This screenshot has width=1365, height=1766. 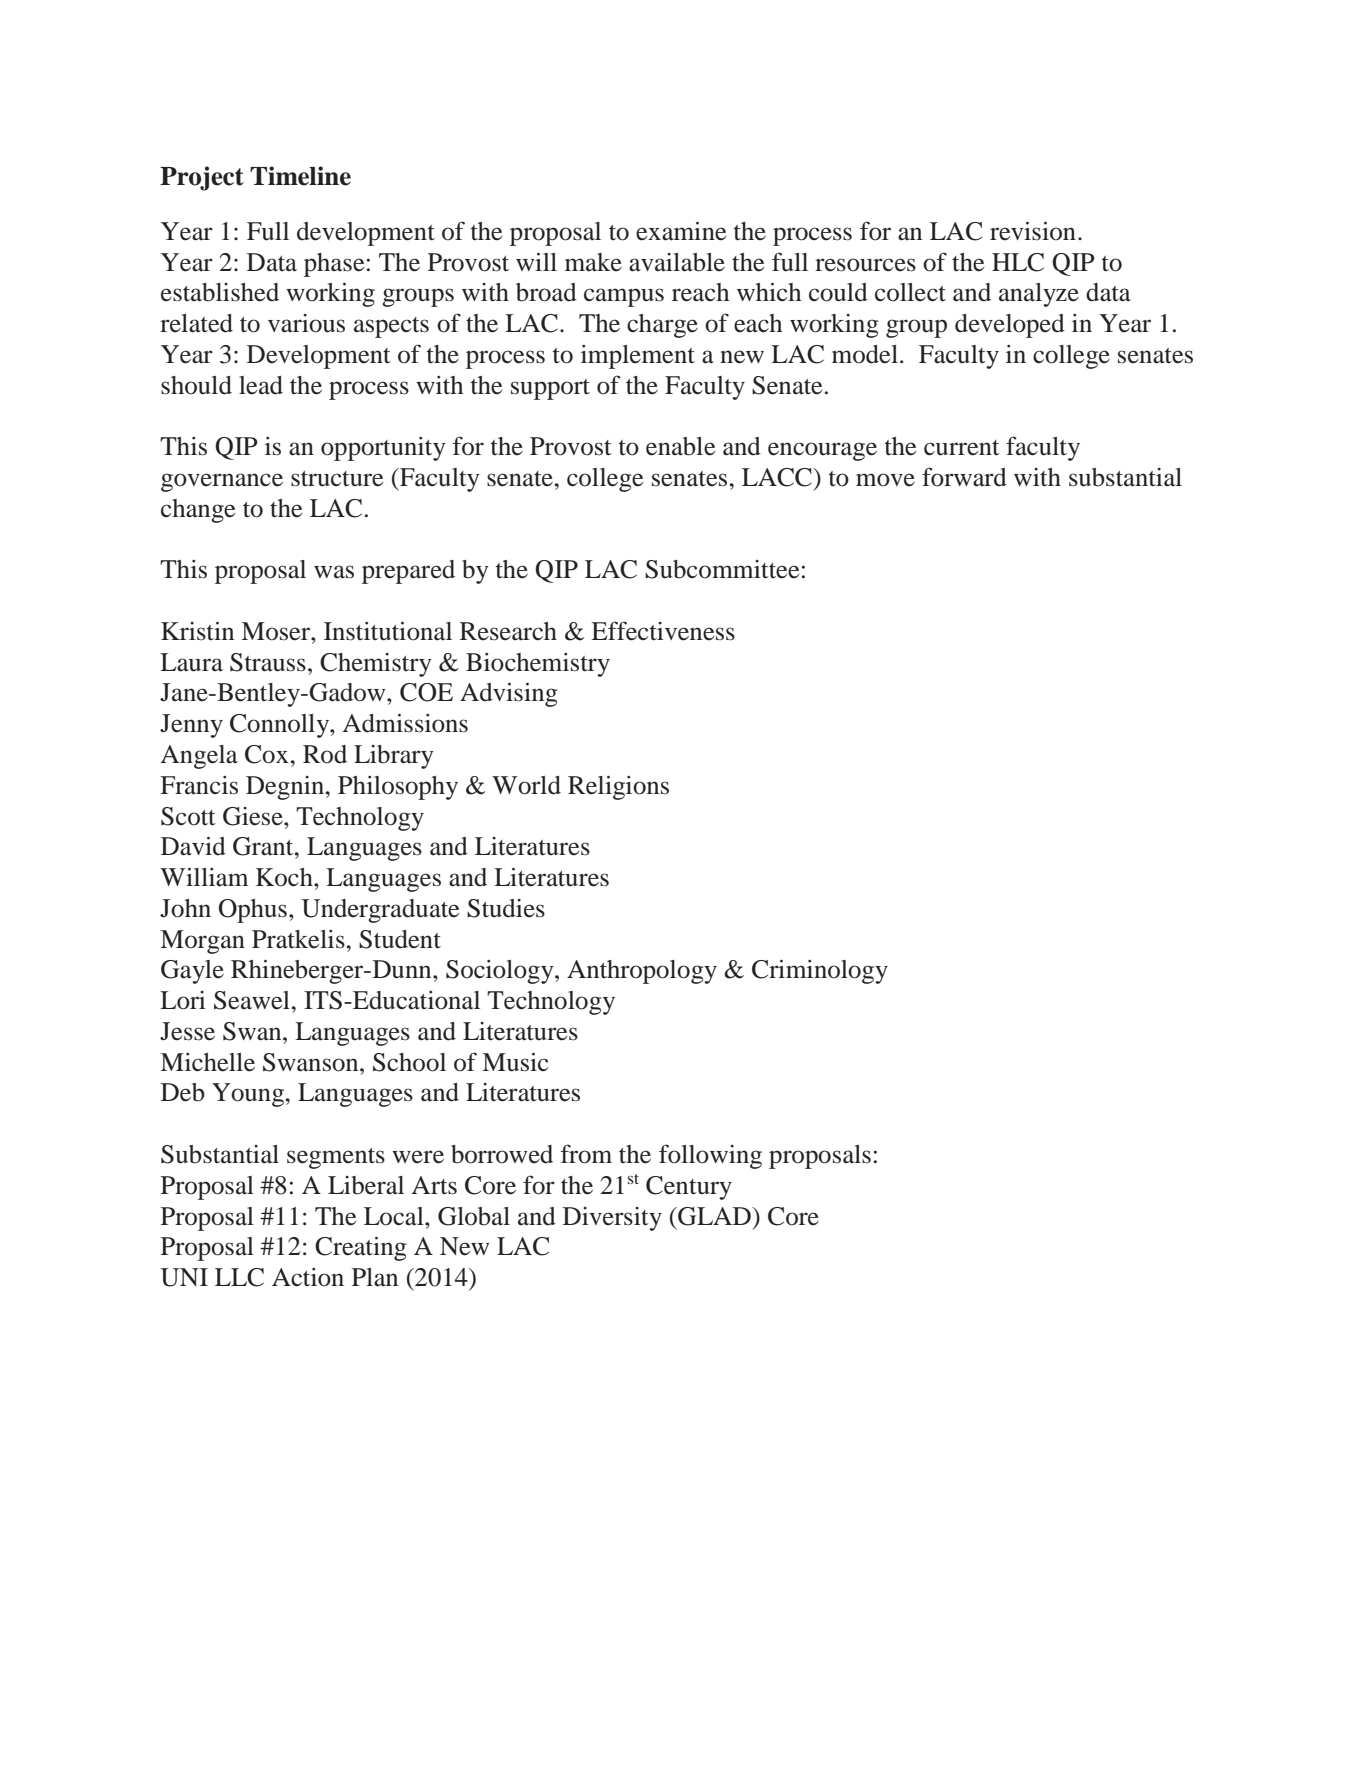 I want to click on Action, so click(x=308, y=1277).
